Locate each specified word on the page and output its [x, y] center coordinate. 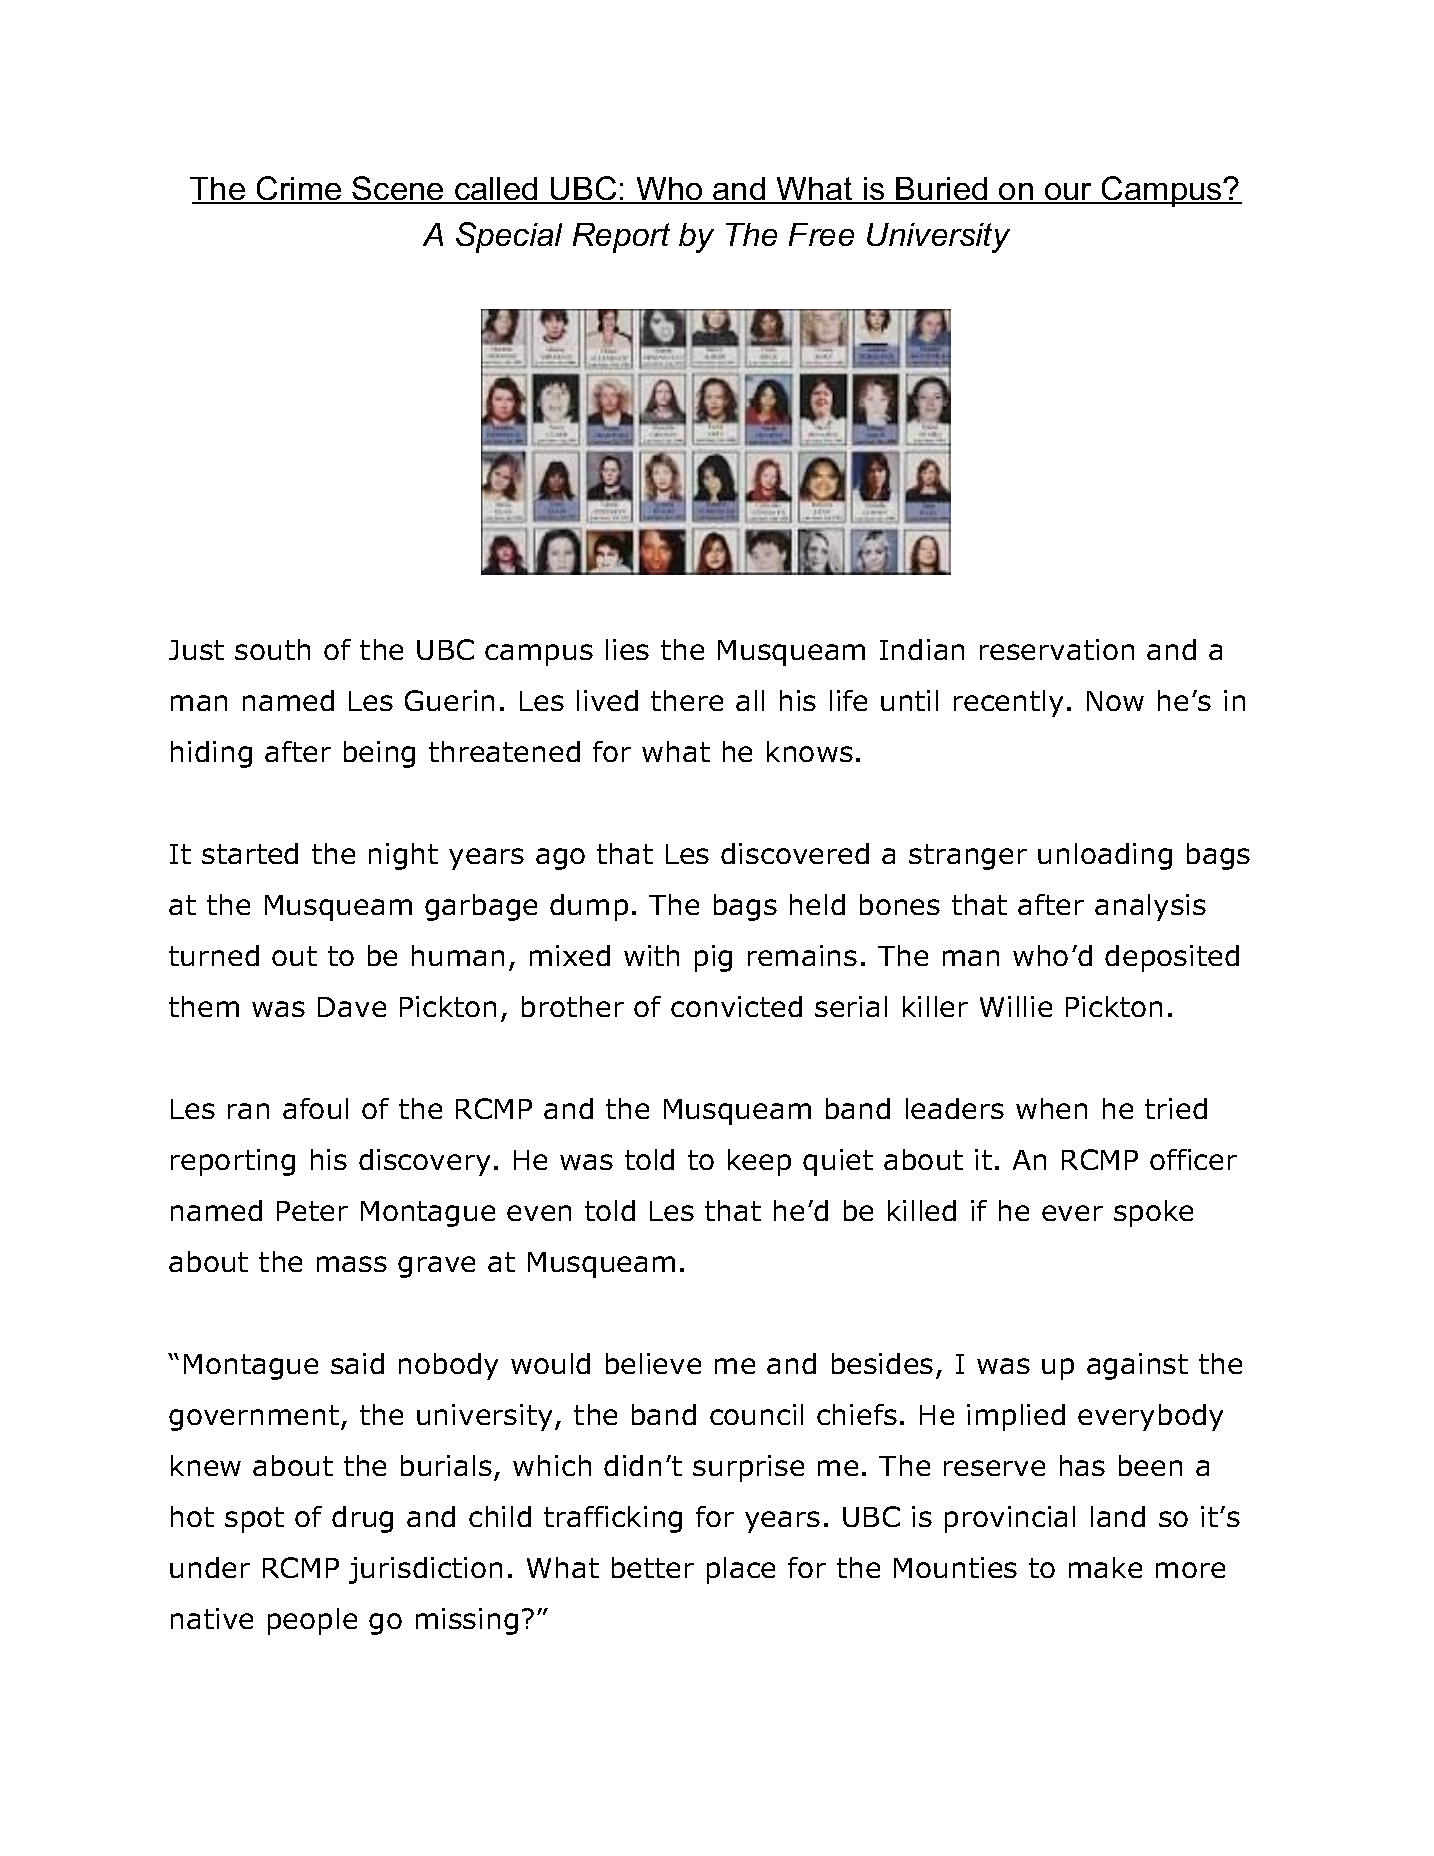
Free [821, 234]
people [312, 1621]
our [1069, 193]
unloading [1105, 856]
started [250, 853]
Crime [299, 189]
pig [713, 958]
